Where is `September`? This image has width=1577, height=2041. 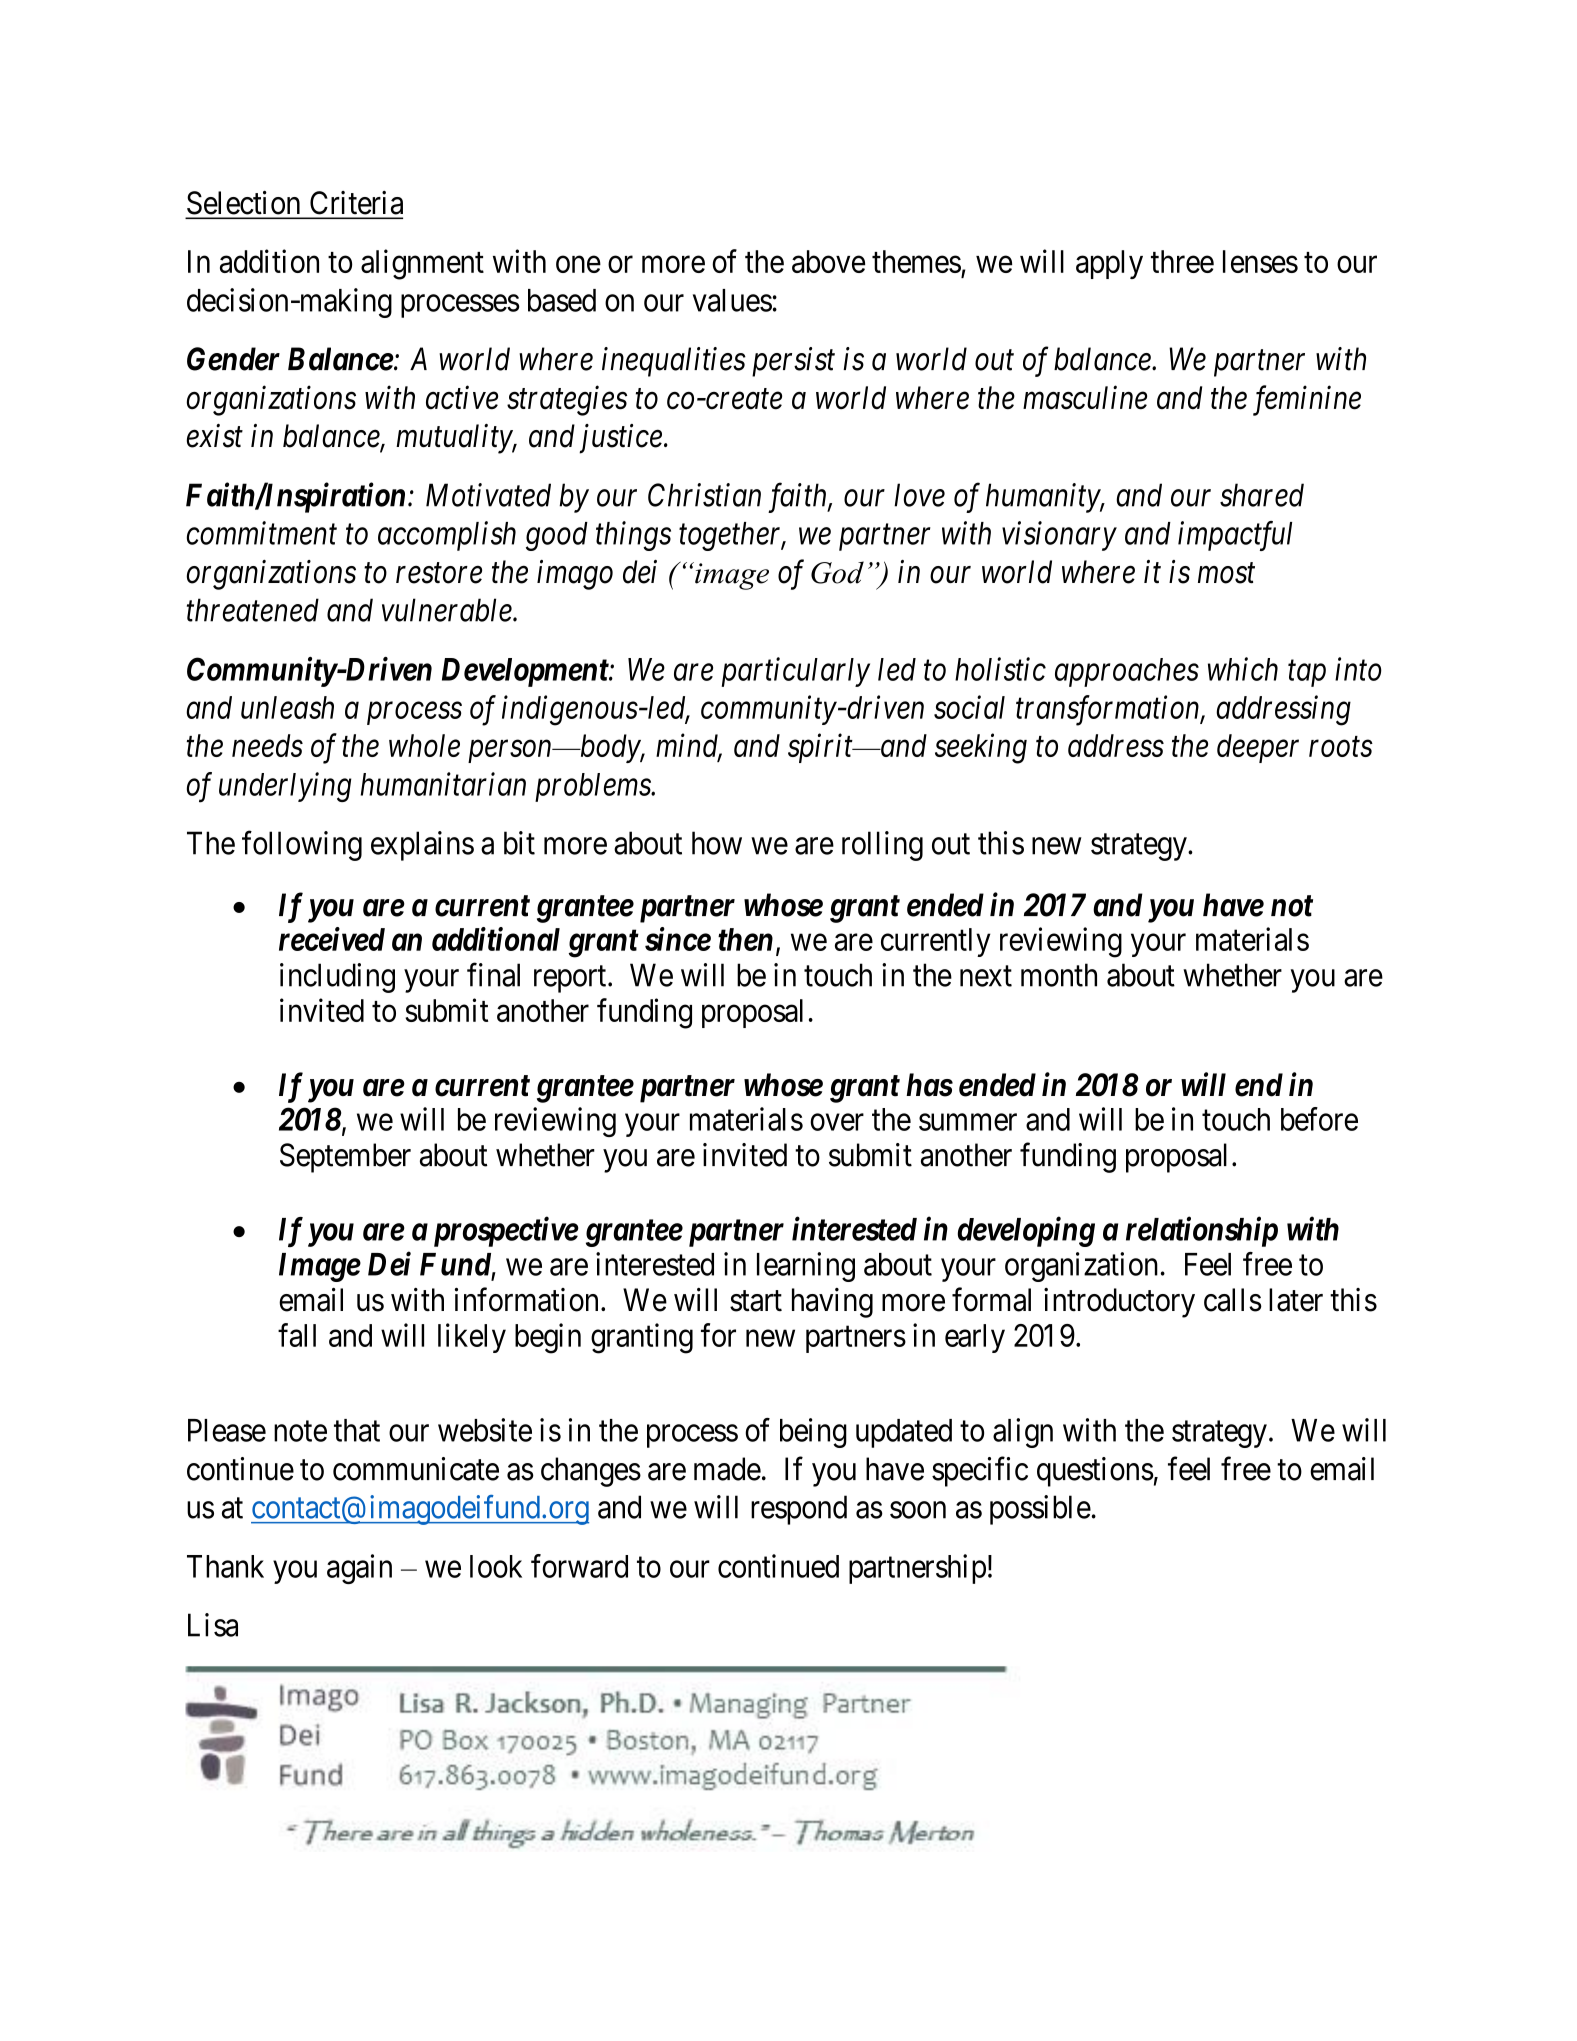 September is located at coordinates (345, 1158).
